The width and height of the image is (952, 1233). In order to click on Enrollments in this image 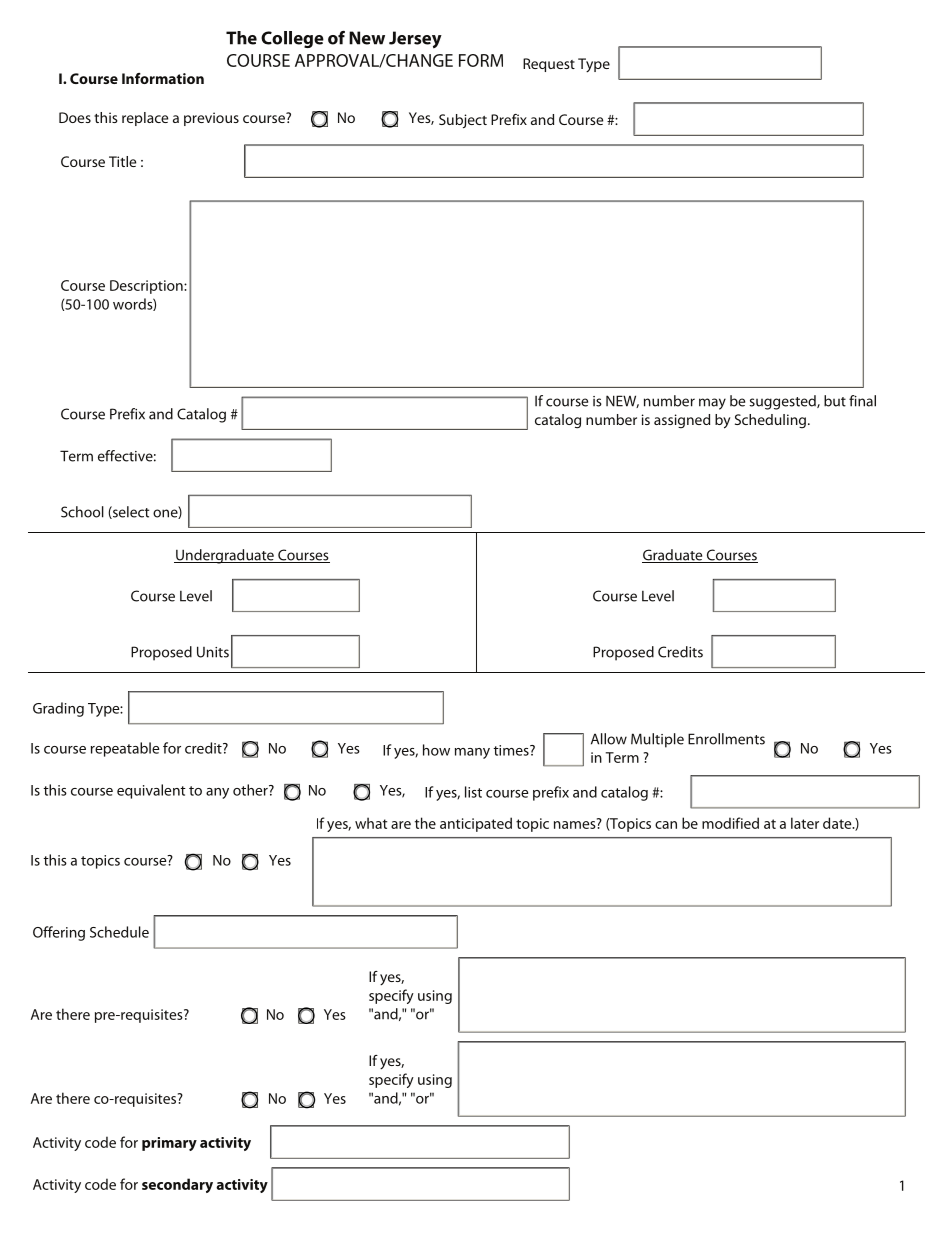, I will do `click(726, 739)`.
